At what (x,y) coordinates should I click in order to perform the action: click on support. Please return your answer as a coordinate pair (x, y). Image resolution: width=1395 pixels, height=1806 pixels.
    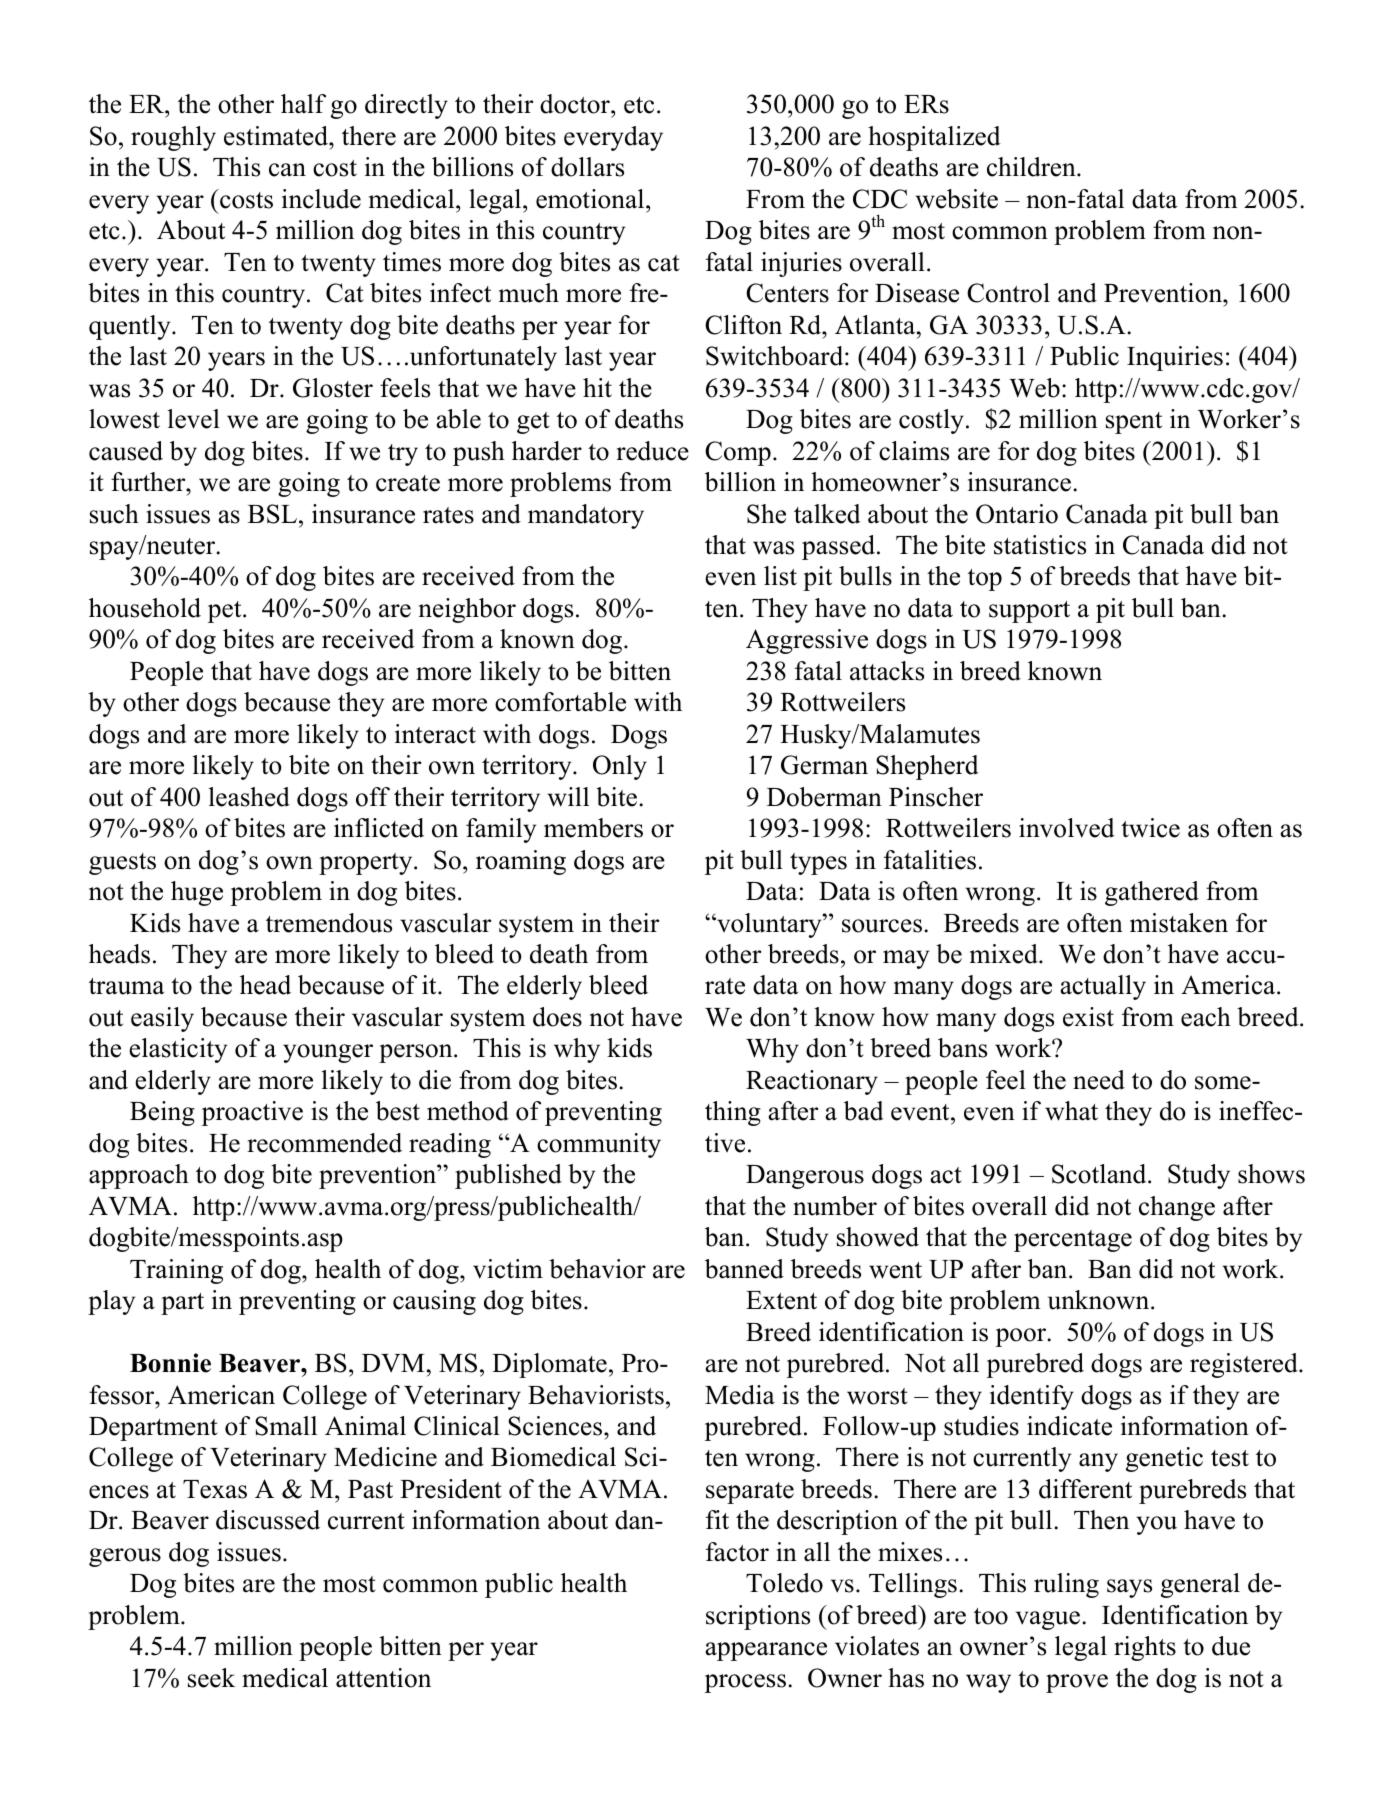
    Looking at the image, I should click on (1029, 612).
